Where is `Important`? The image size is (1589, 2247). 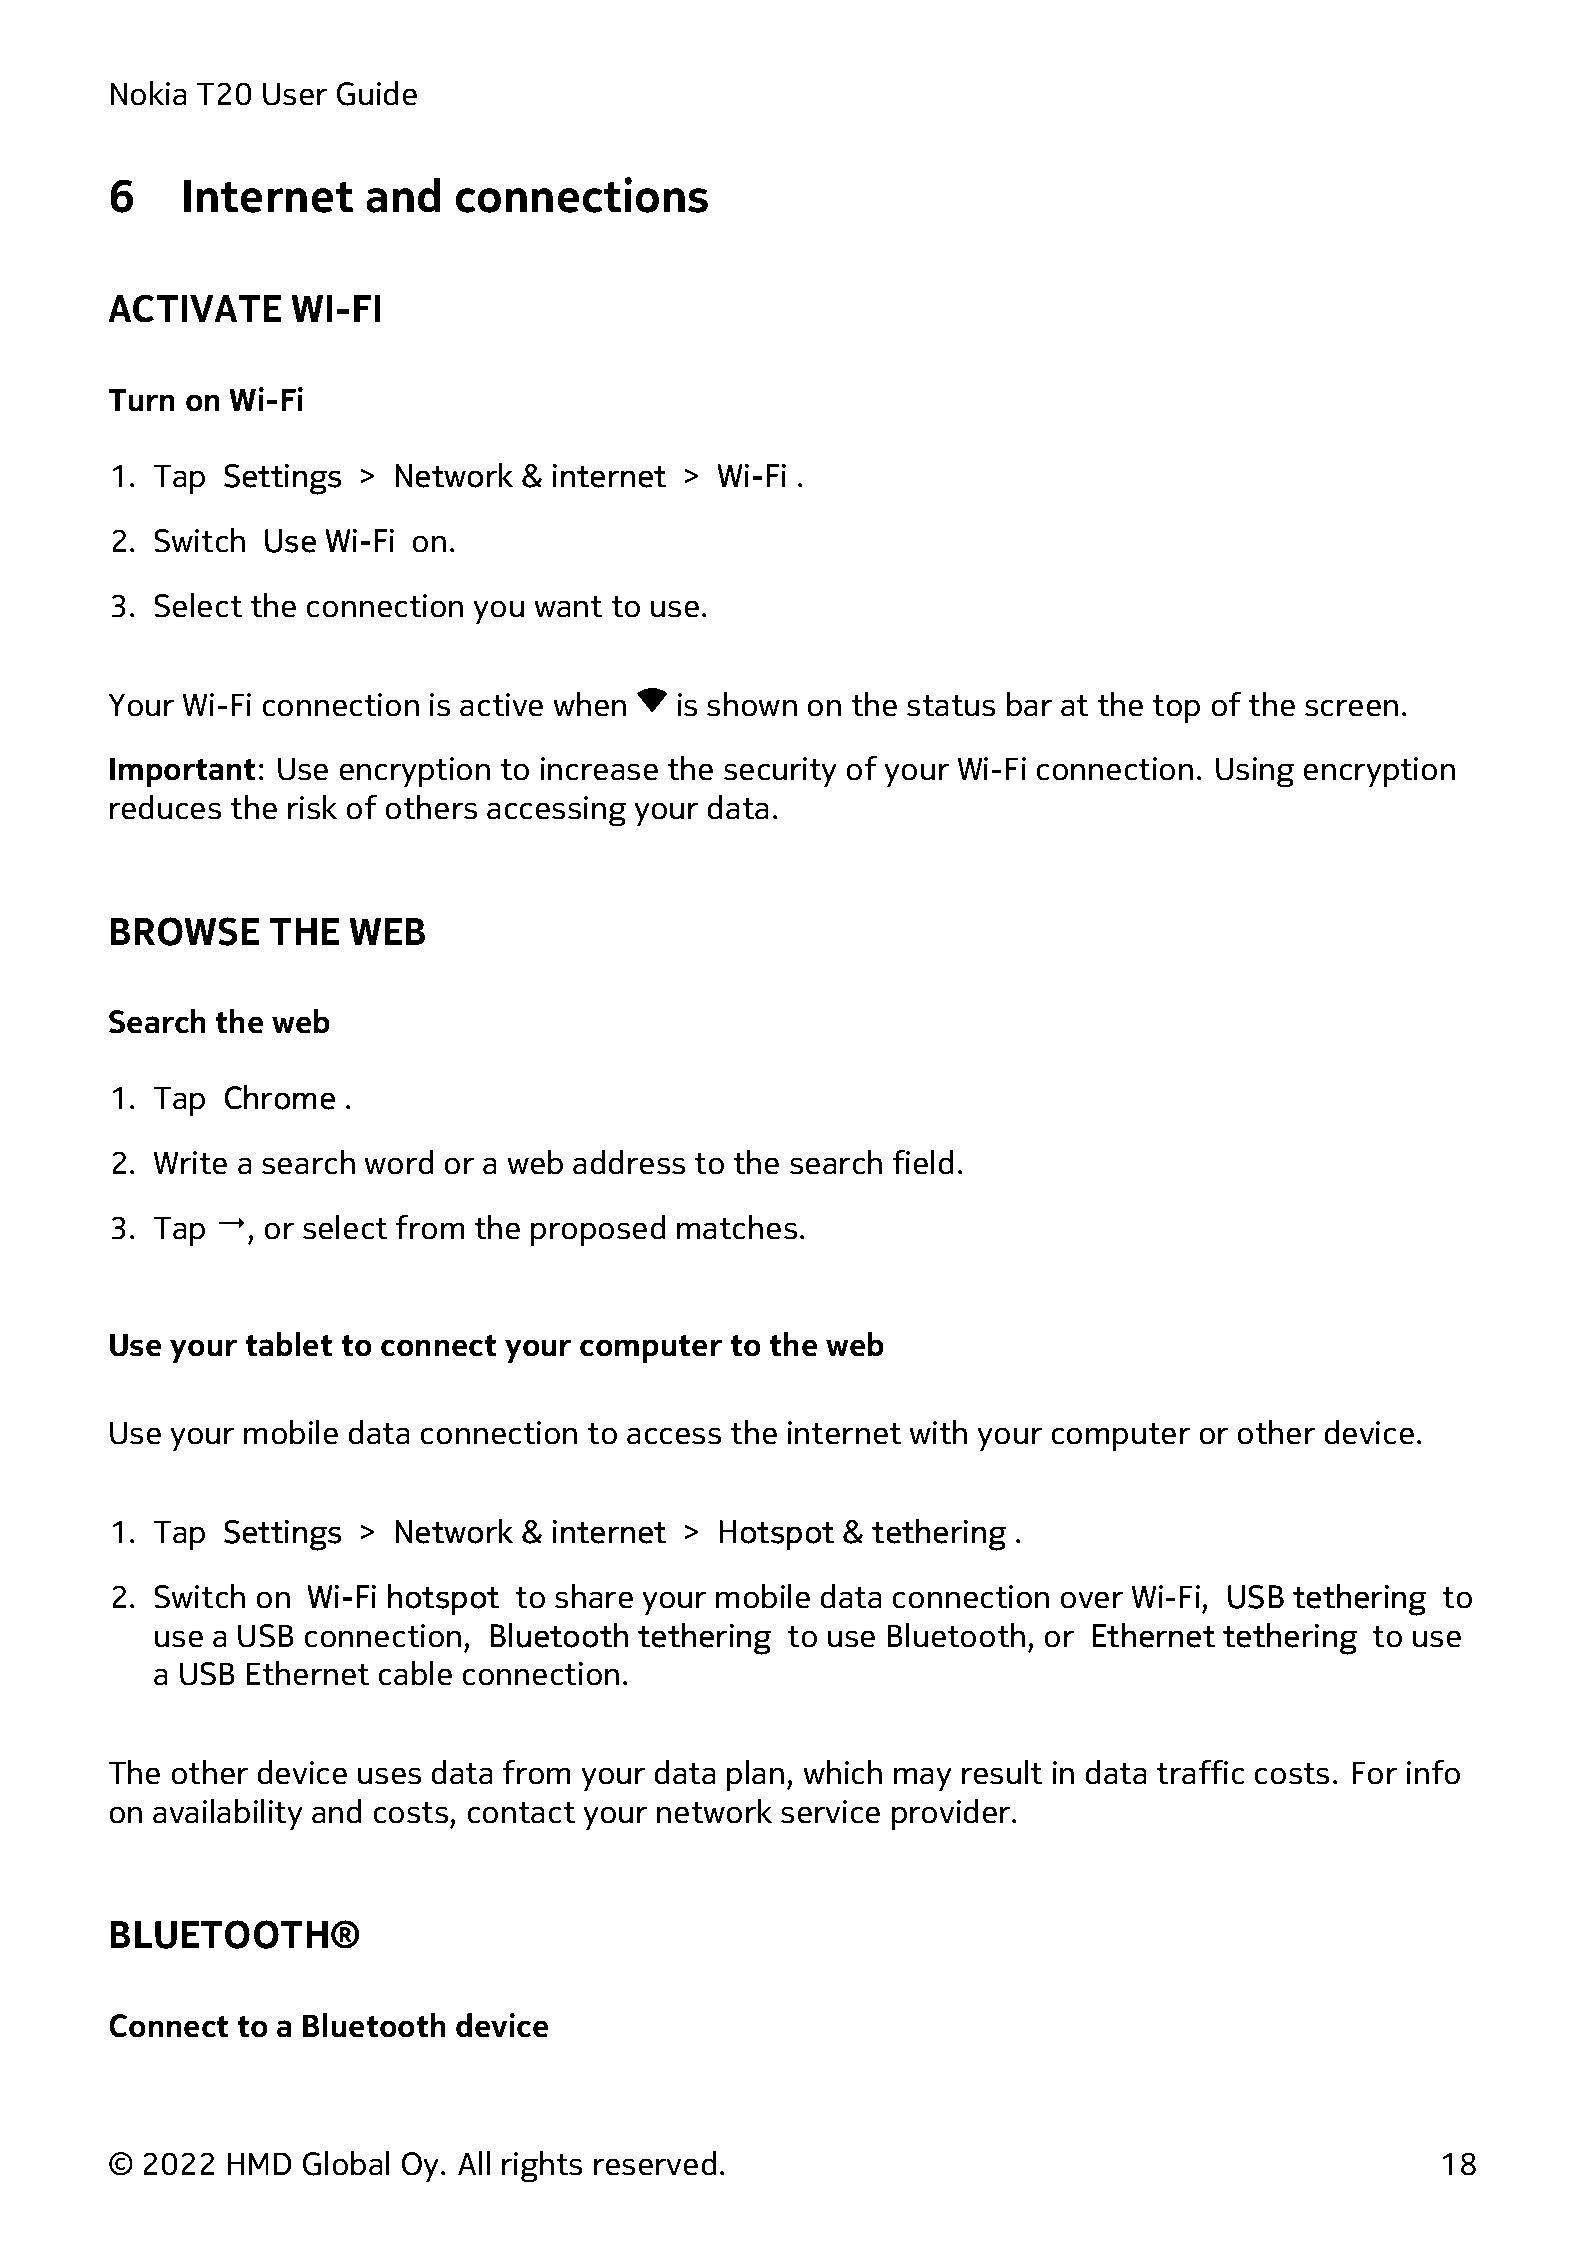 Important is located at coordinates (183, 772).
